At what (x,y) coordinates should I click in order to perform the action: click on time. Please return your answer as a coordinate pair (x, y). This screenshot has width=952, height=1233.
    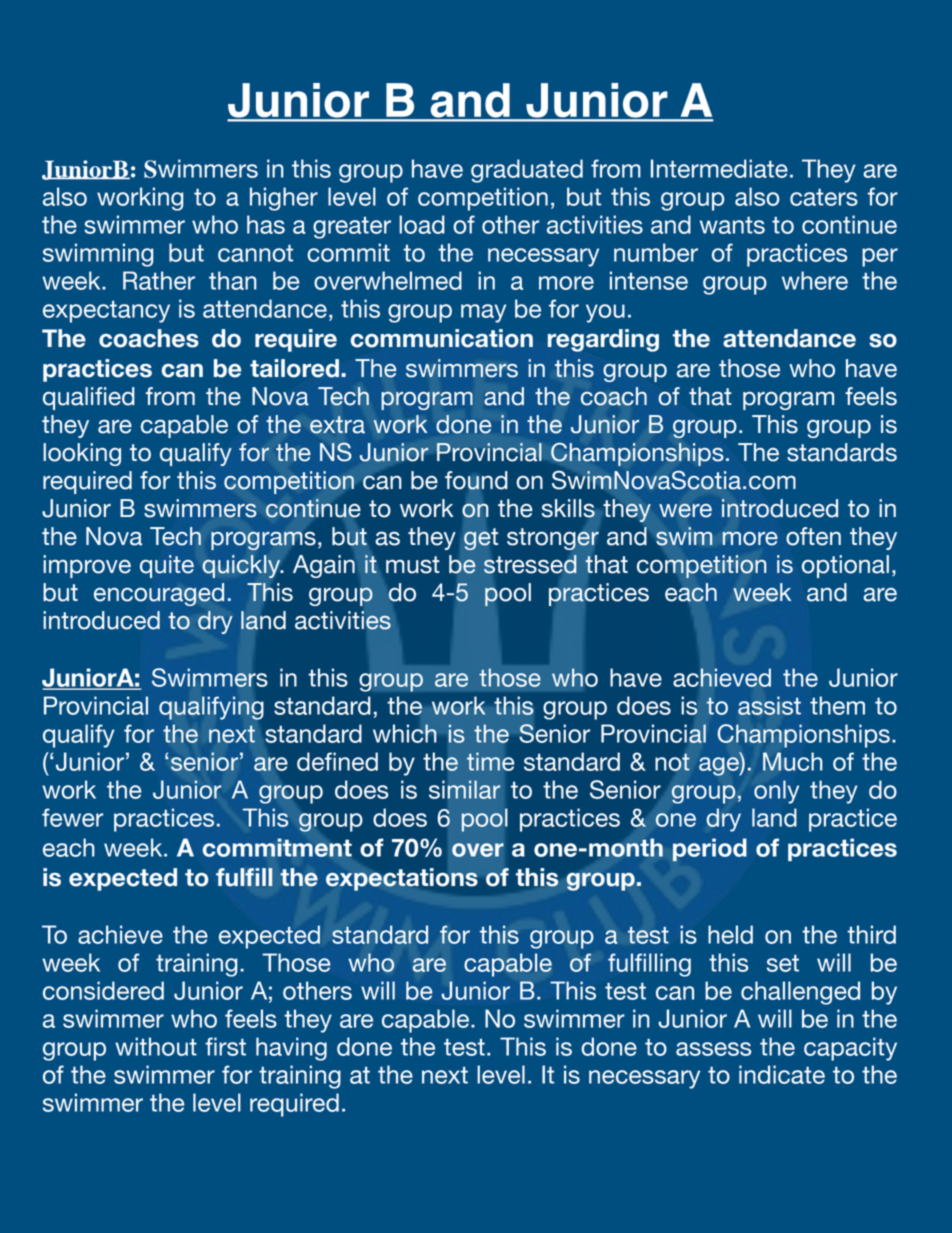
    Looking at the image, I should click on (490, 761).
